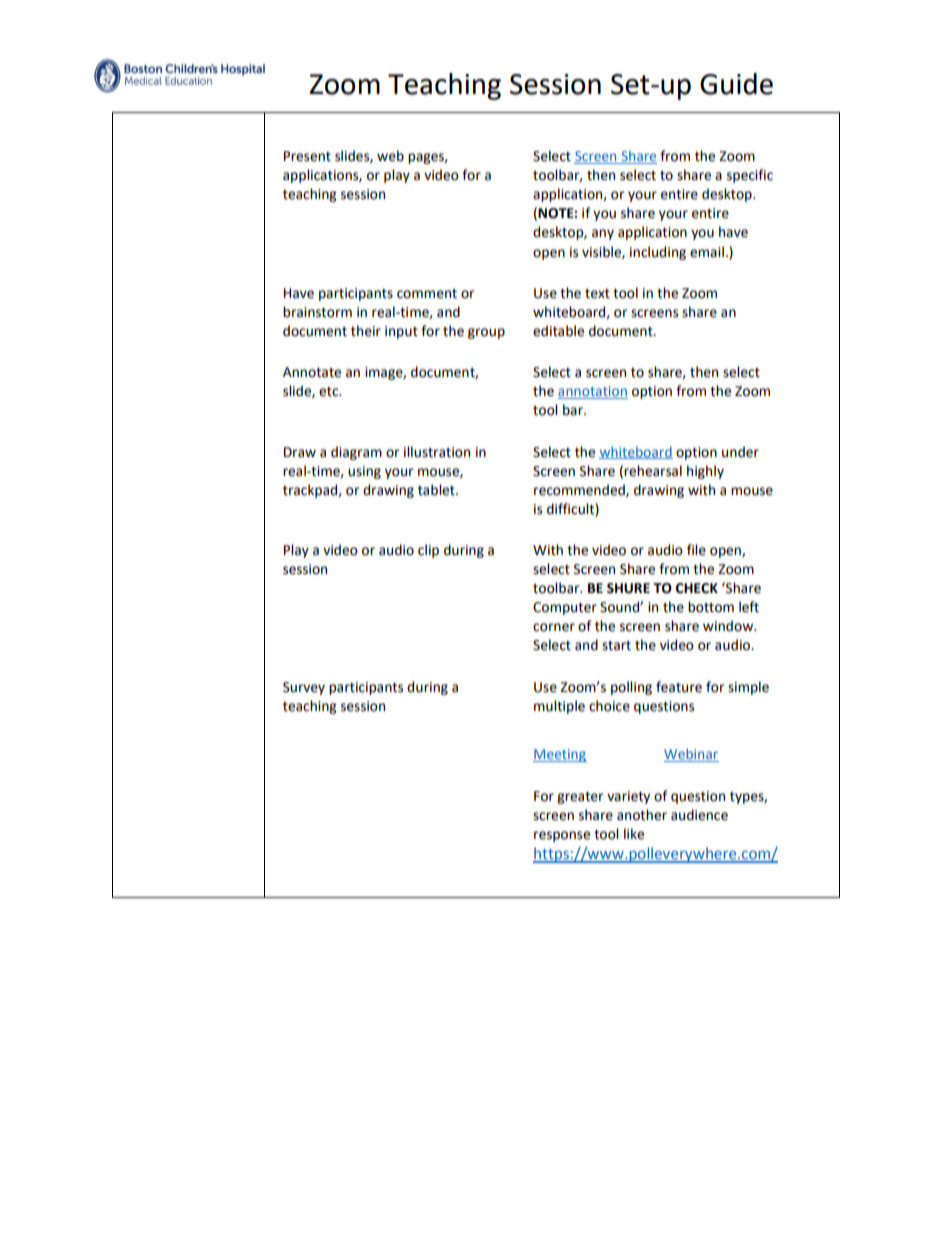  Describe the element at coordinates (705, 472) in the screenshot. I see `highly` at that location.
